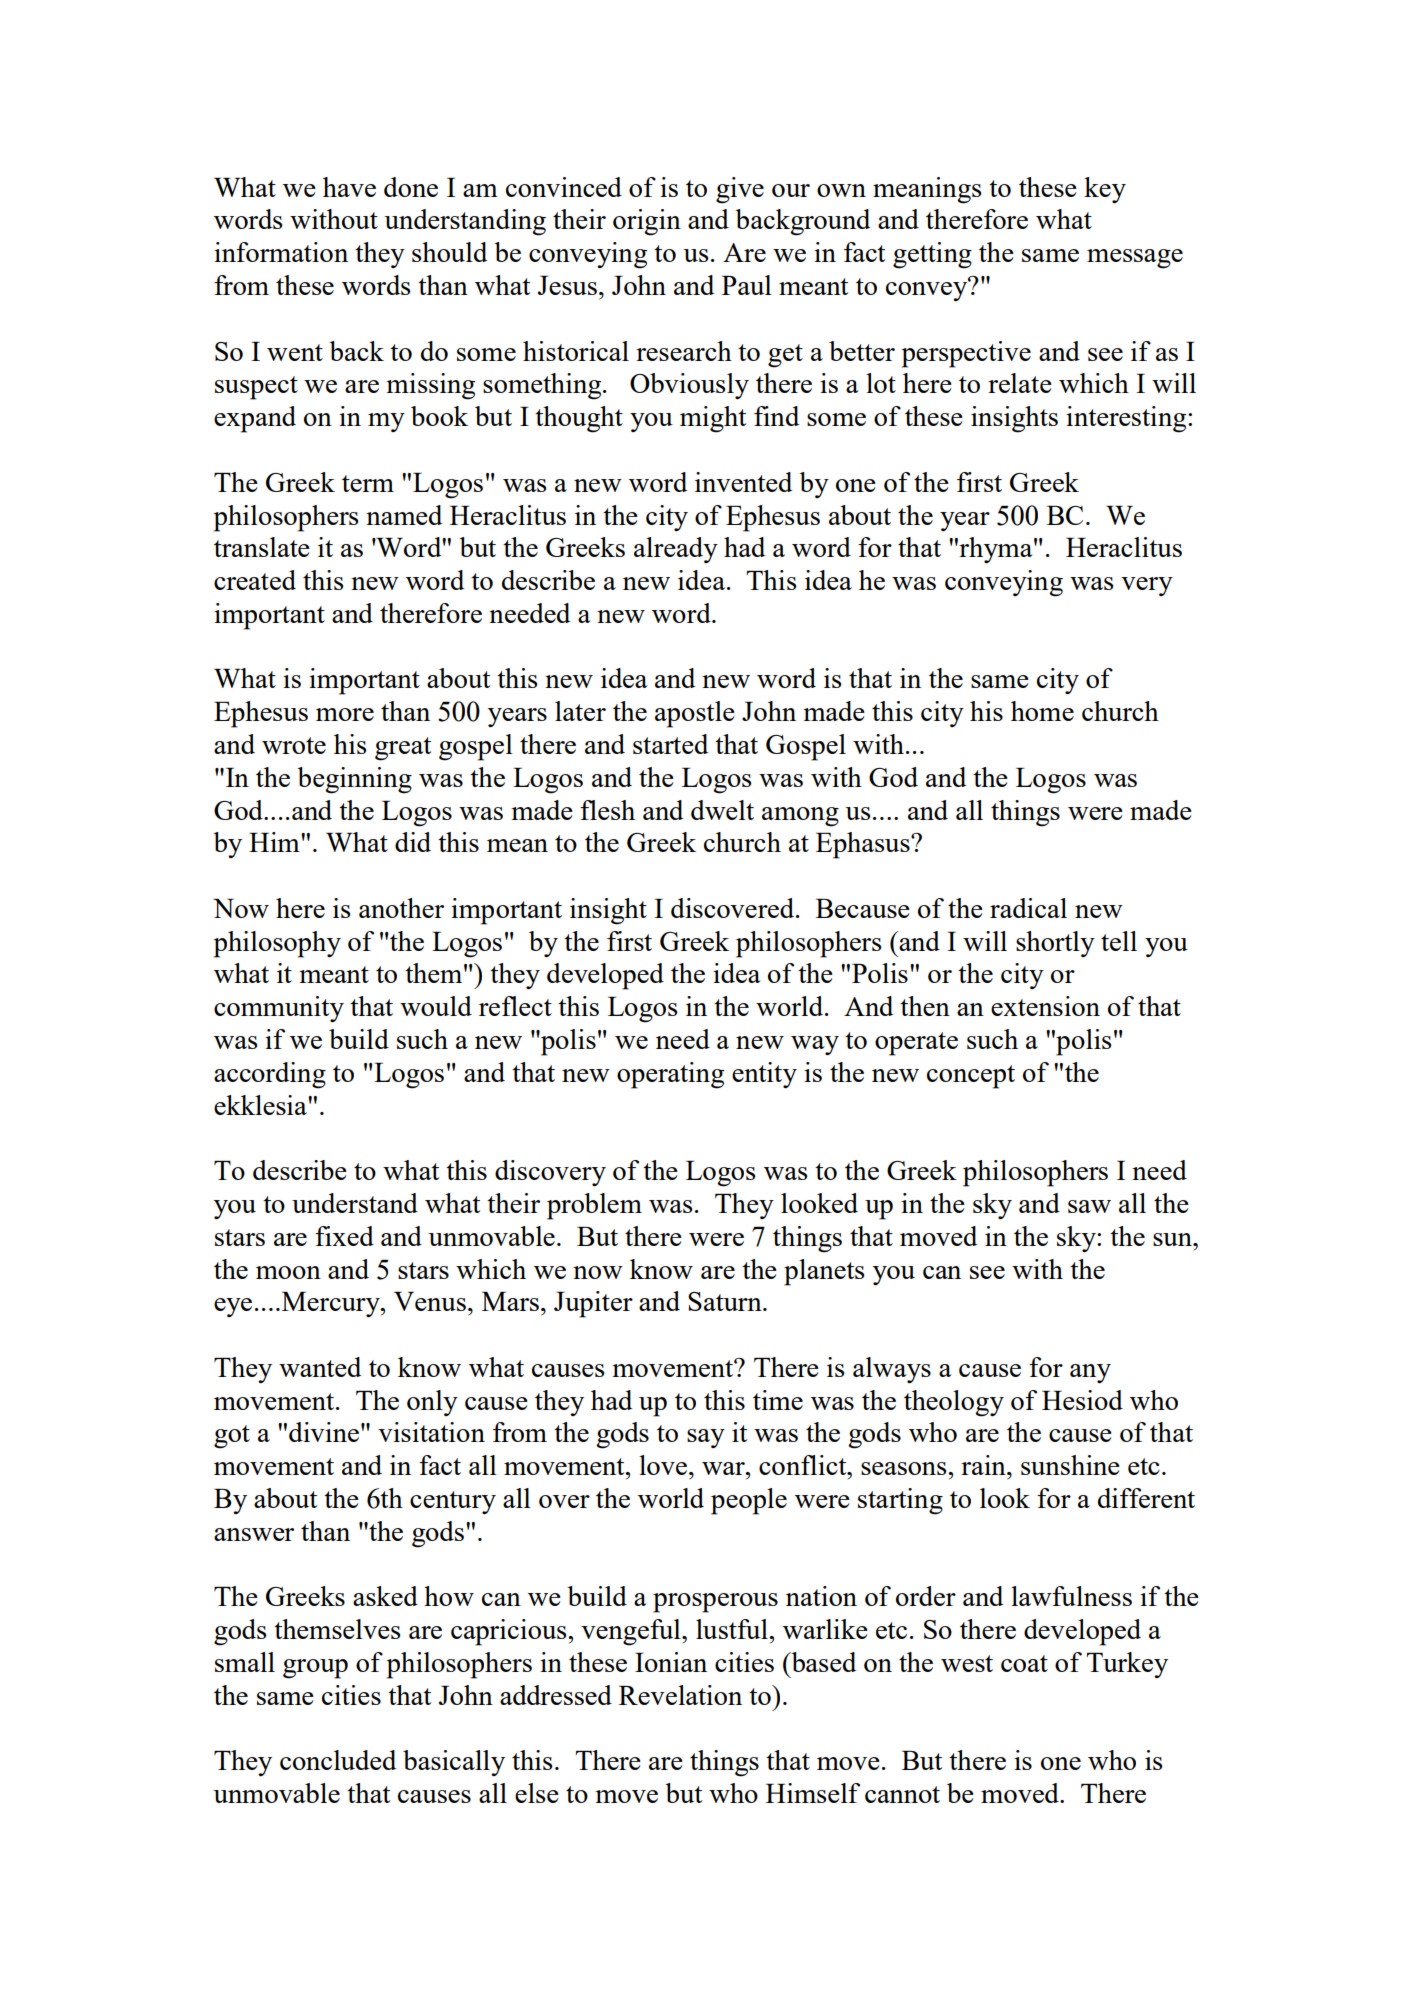  I want to click on have, so click(349, 187).
